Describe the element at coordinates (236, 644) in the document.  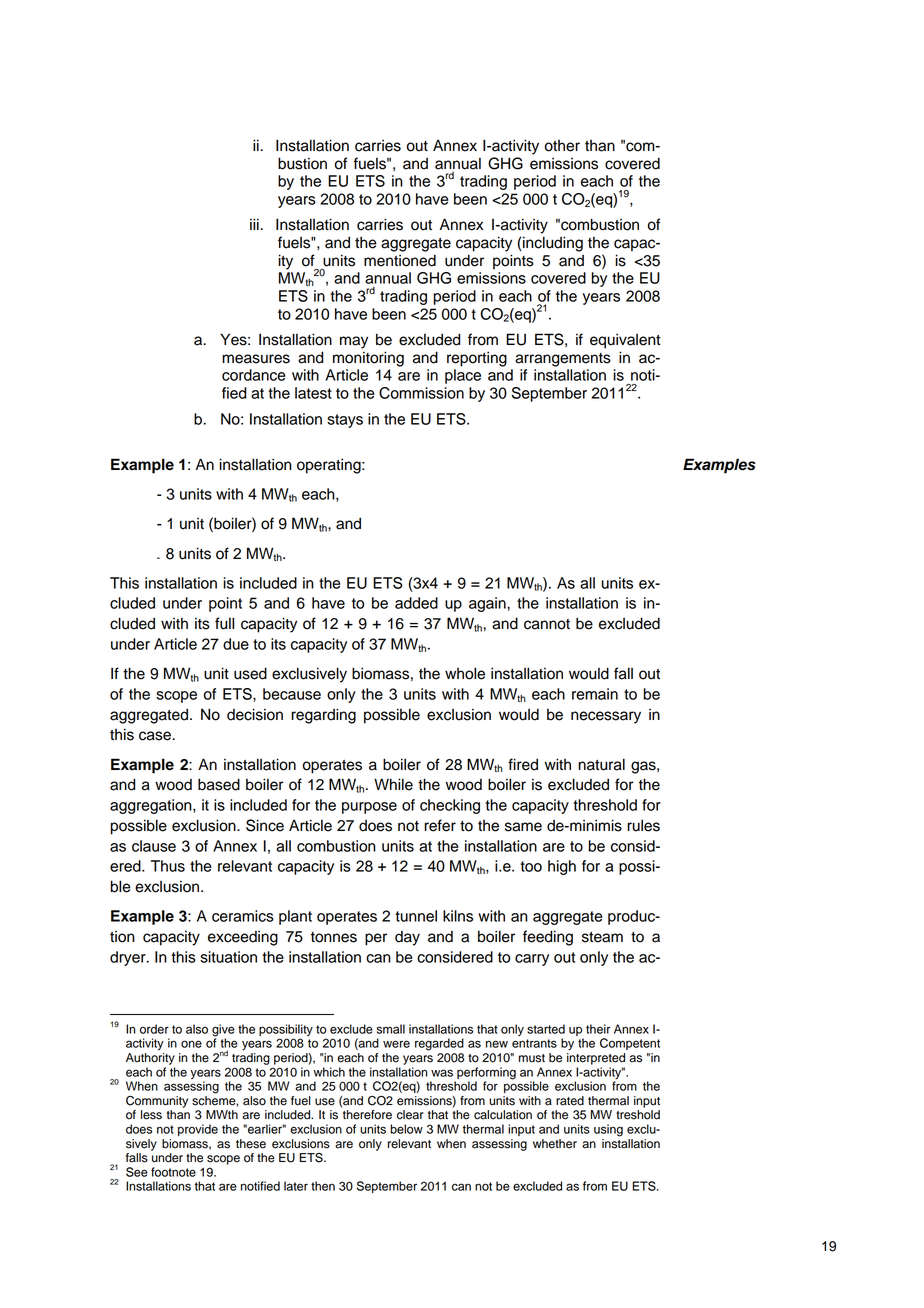
I see `due` at that location.
